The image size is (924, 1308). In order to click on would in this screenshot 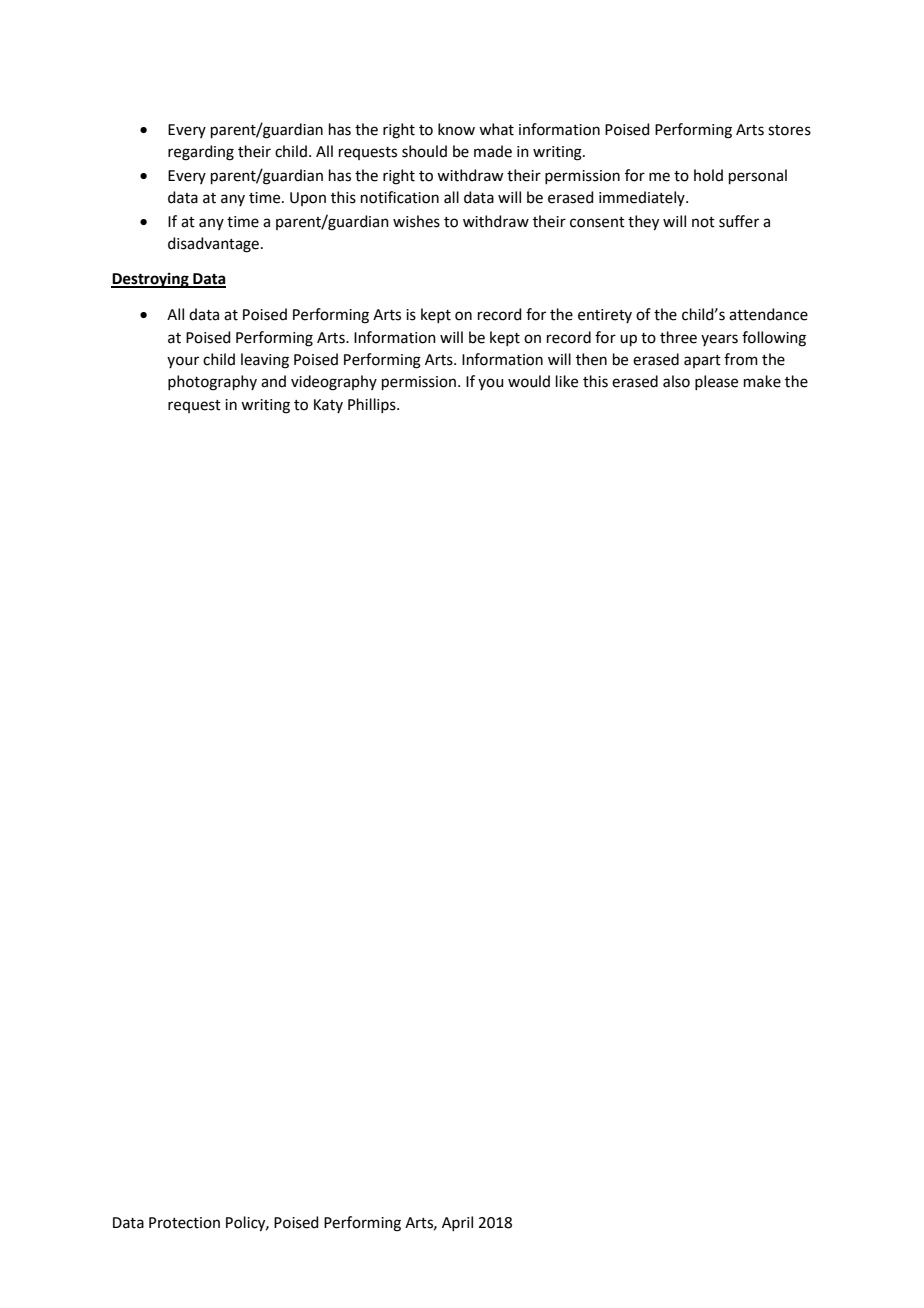, I will do `click(529, 381)`.
